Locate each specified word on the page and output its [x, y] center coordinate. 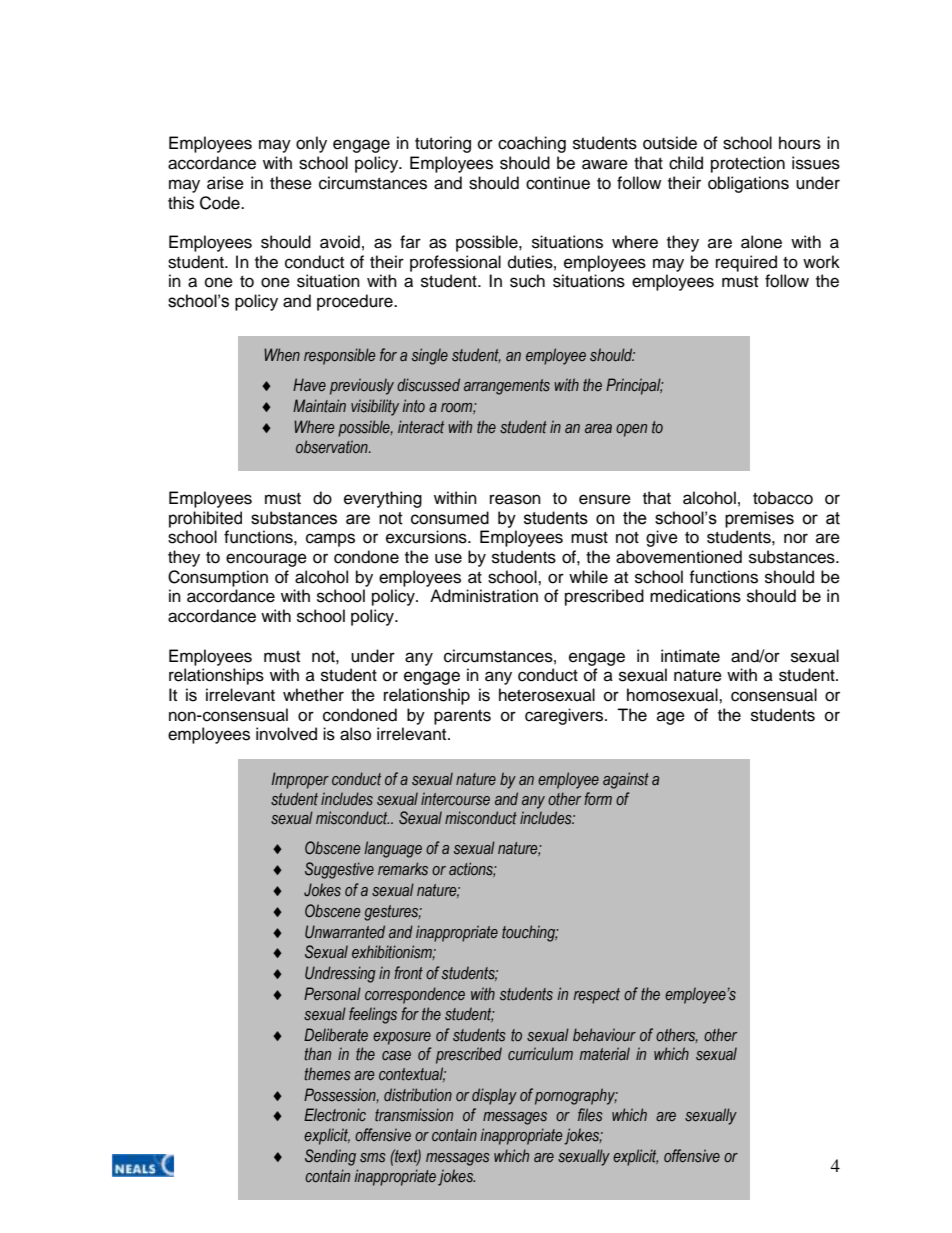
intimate [690, 656]
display [494, 1096]
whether [313, 695]
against [626, 780]
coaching [532, 144]
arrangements [507, 387]
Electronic [335, 1114]
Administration [484, 596]
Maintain [319, 405]
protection [748, 164]
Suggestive [339, 870]
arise [225, 183]
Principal [634, 386]
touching [530, 933]
